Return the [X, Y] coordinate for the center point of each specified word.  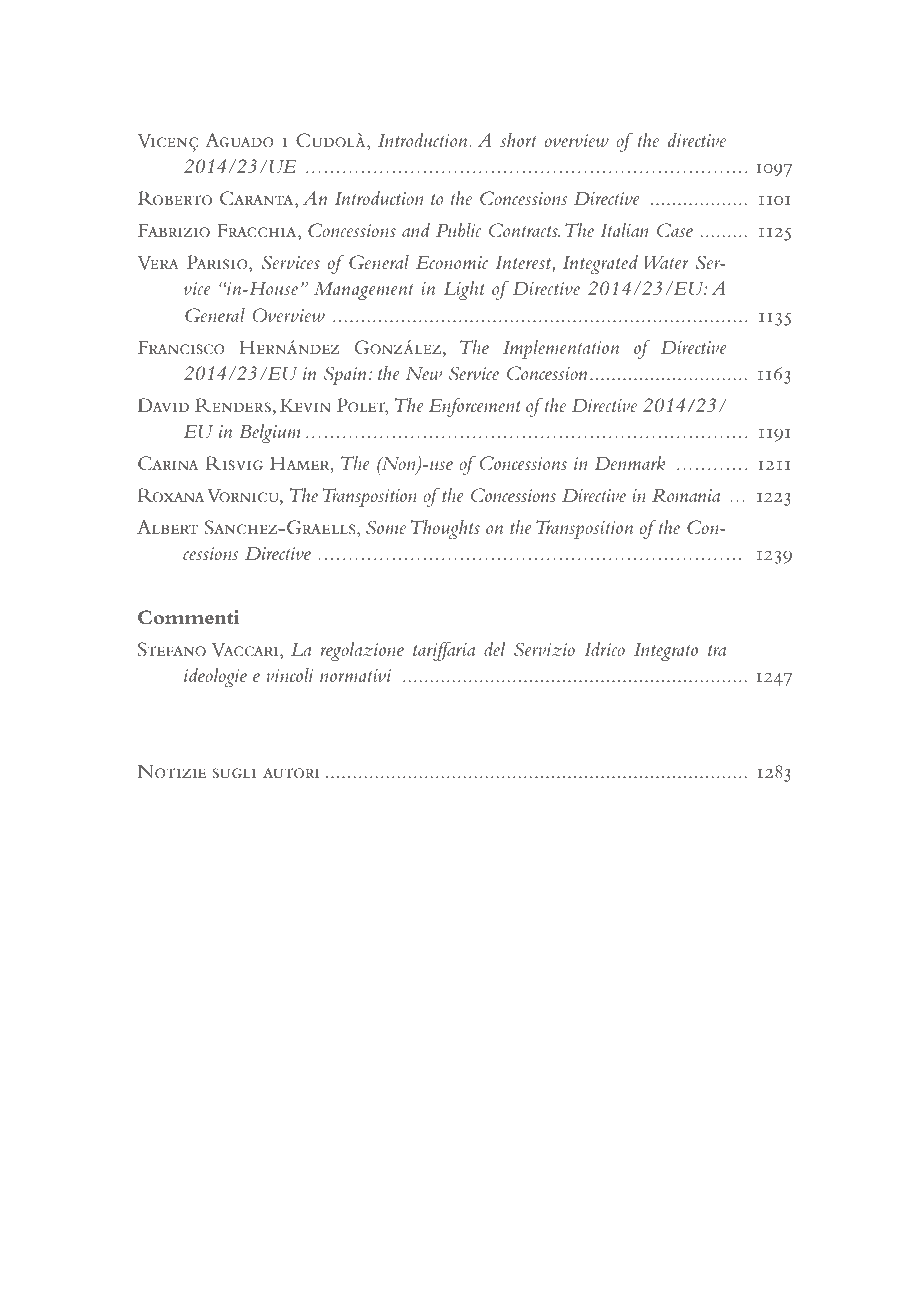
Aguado [239, 140]
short [518, 140]
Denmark [629, 463]
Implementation [561, 349]
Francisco [181, 348]
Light [464, 290]
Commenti [189, 617]
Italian [624, 230]
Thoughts [445, 529]
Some [386, 527]
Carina [168, 463]
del [494, 649]
